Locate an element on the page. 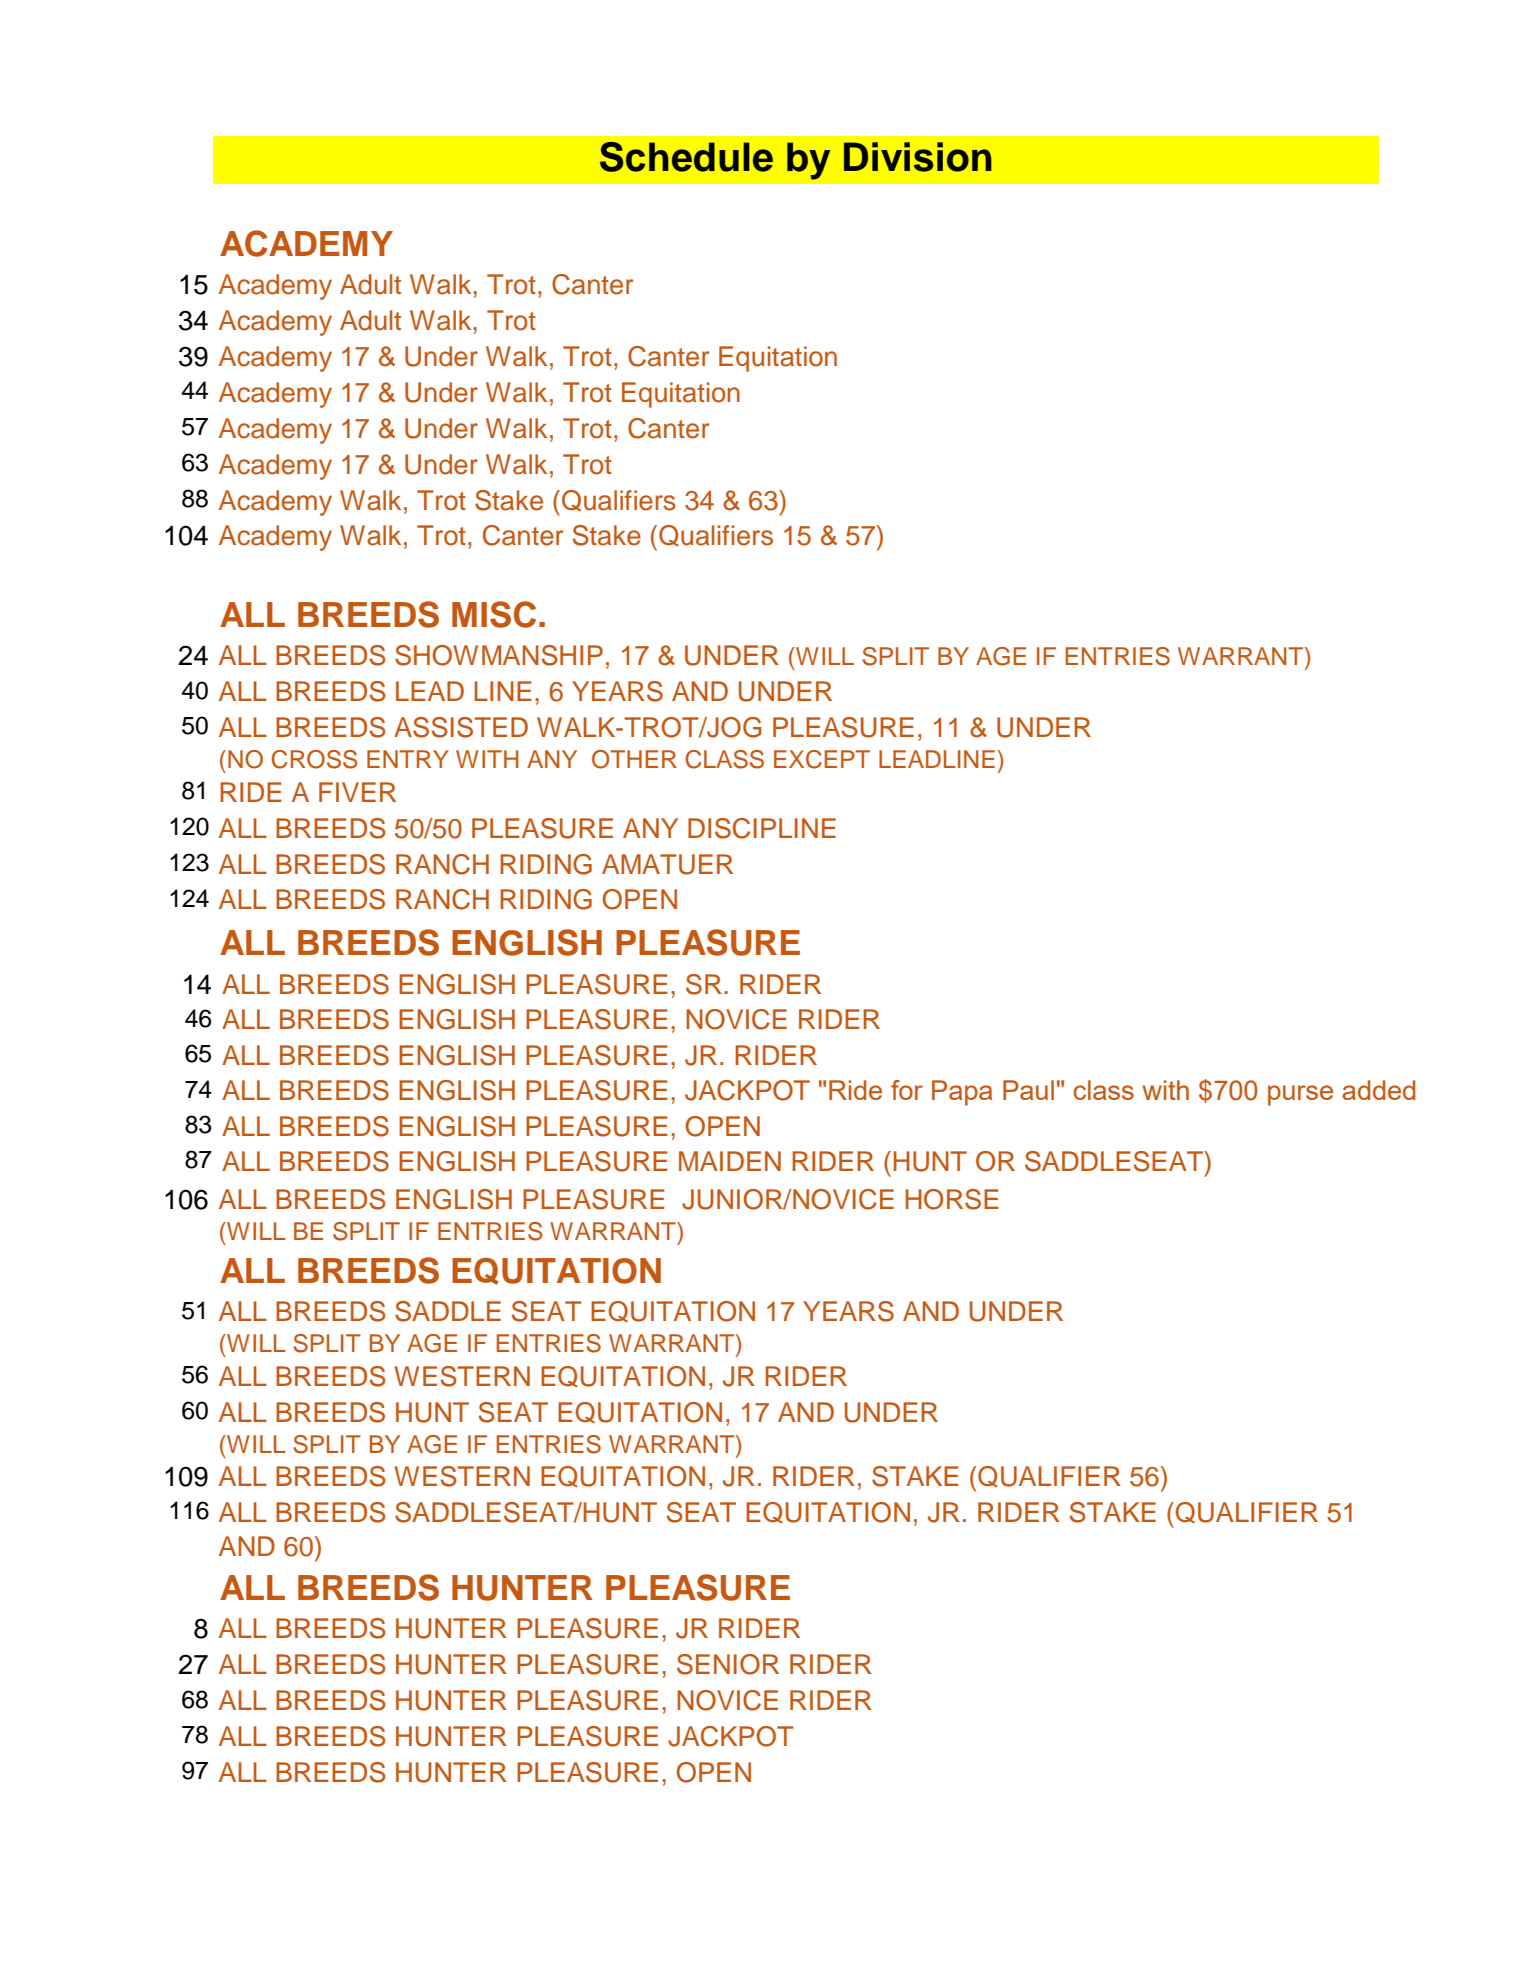 This document has height=1961, width=1515. OTHER is located at coordinates (634, 759).
